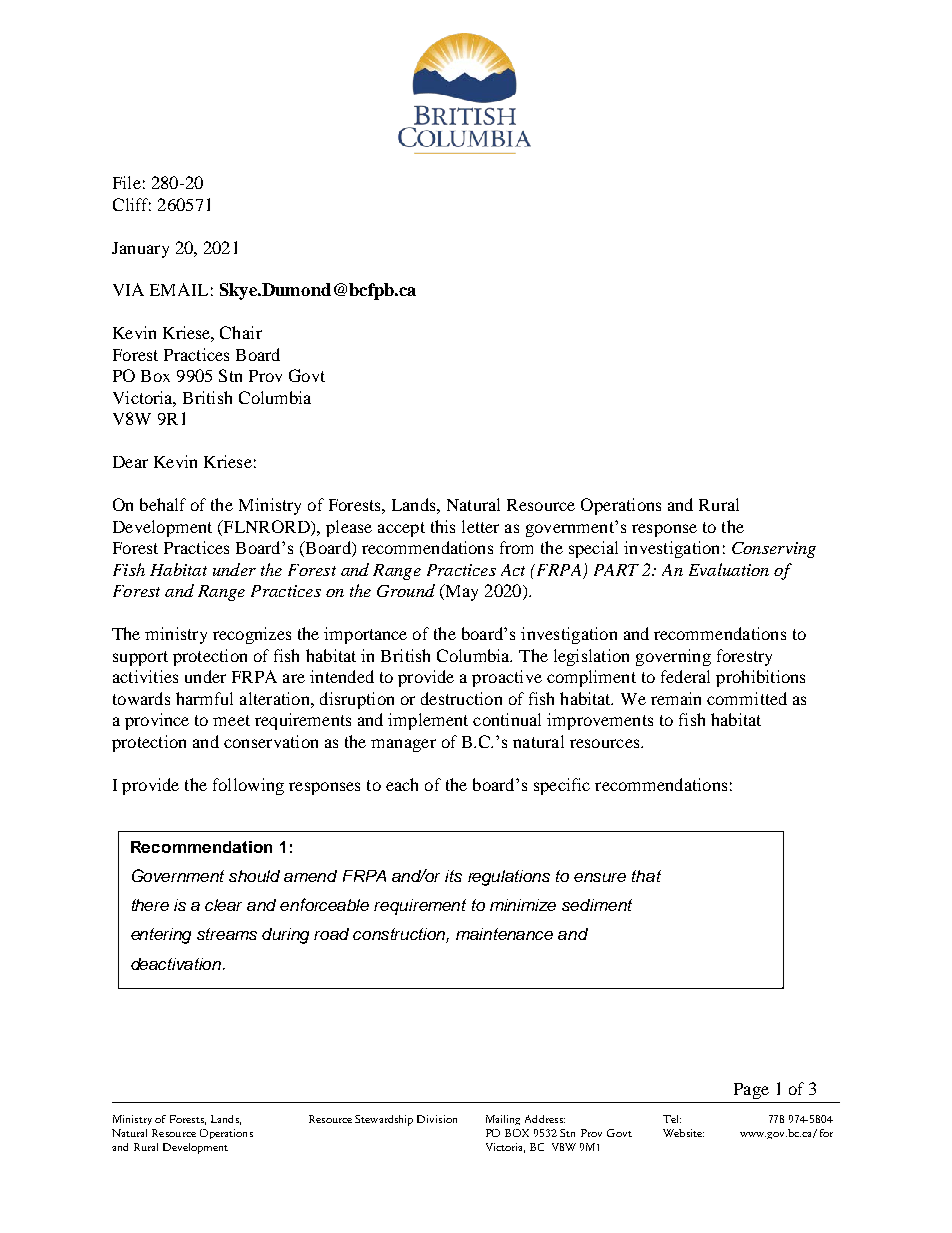 The image size is (952, 1233). What do you see at coordinates (130, 462) in the screenshot?
I see `Dear` at bounding box center [130, 462].
